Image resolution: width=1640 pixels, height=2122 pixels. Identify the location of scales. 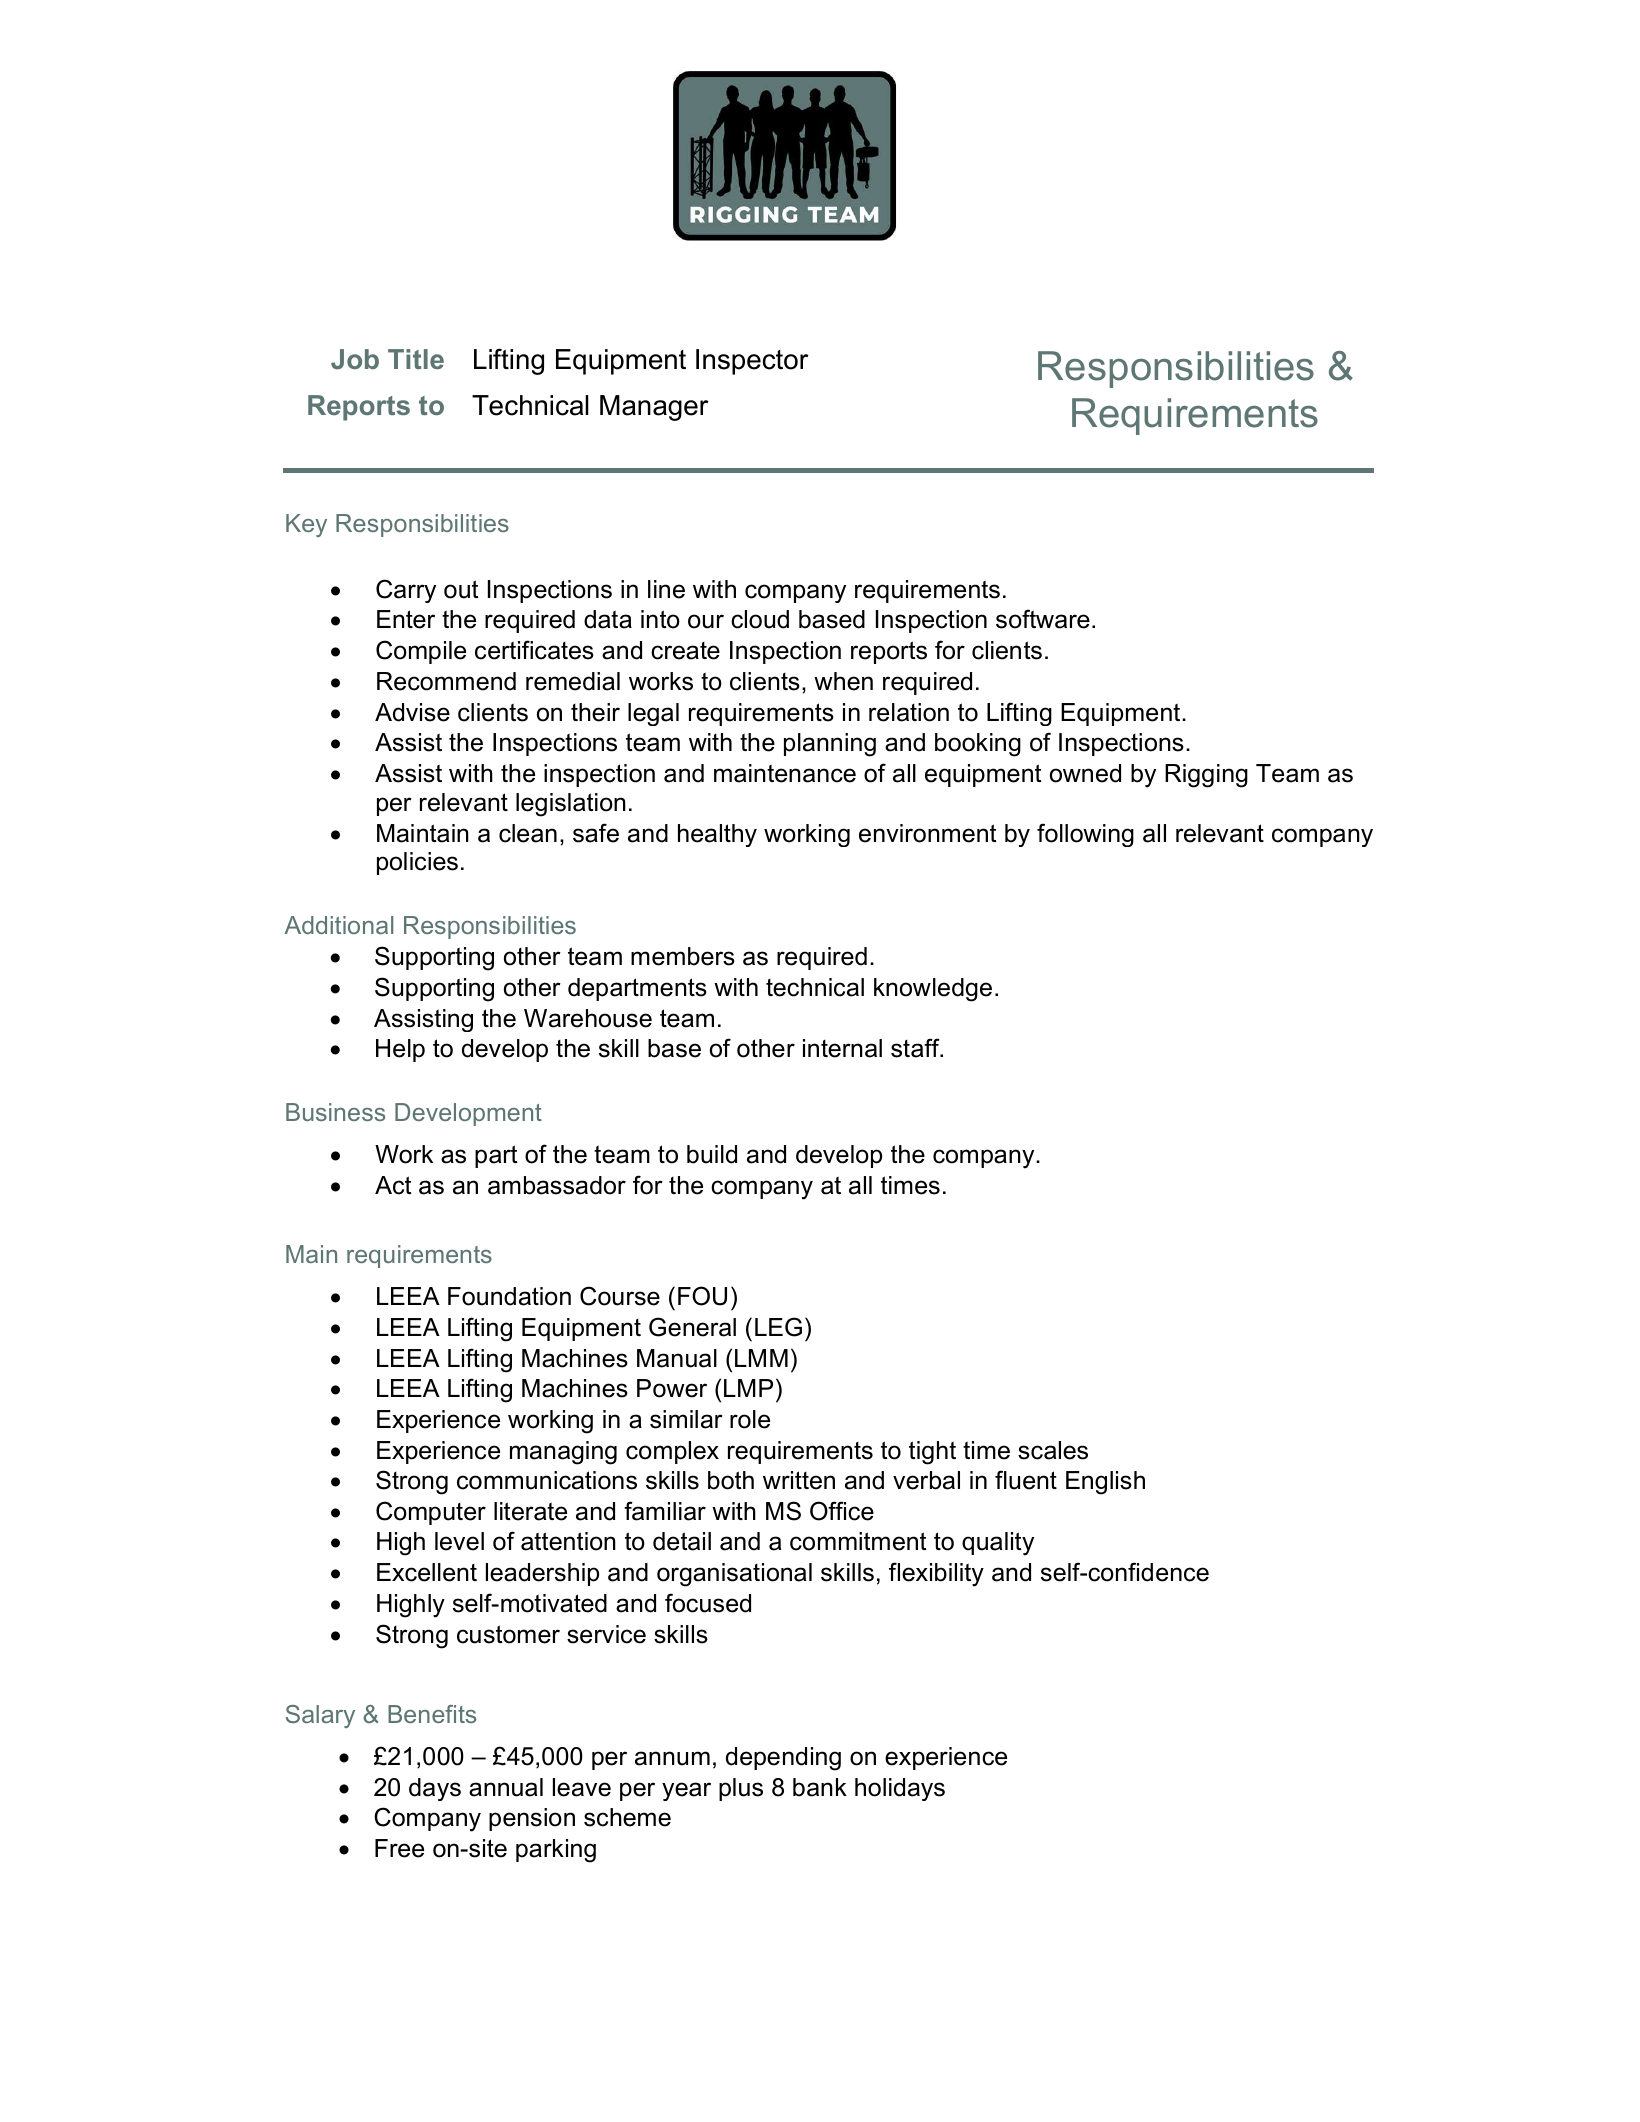
(1053, 1450).
